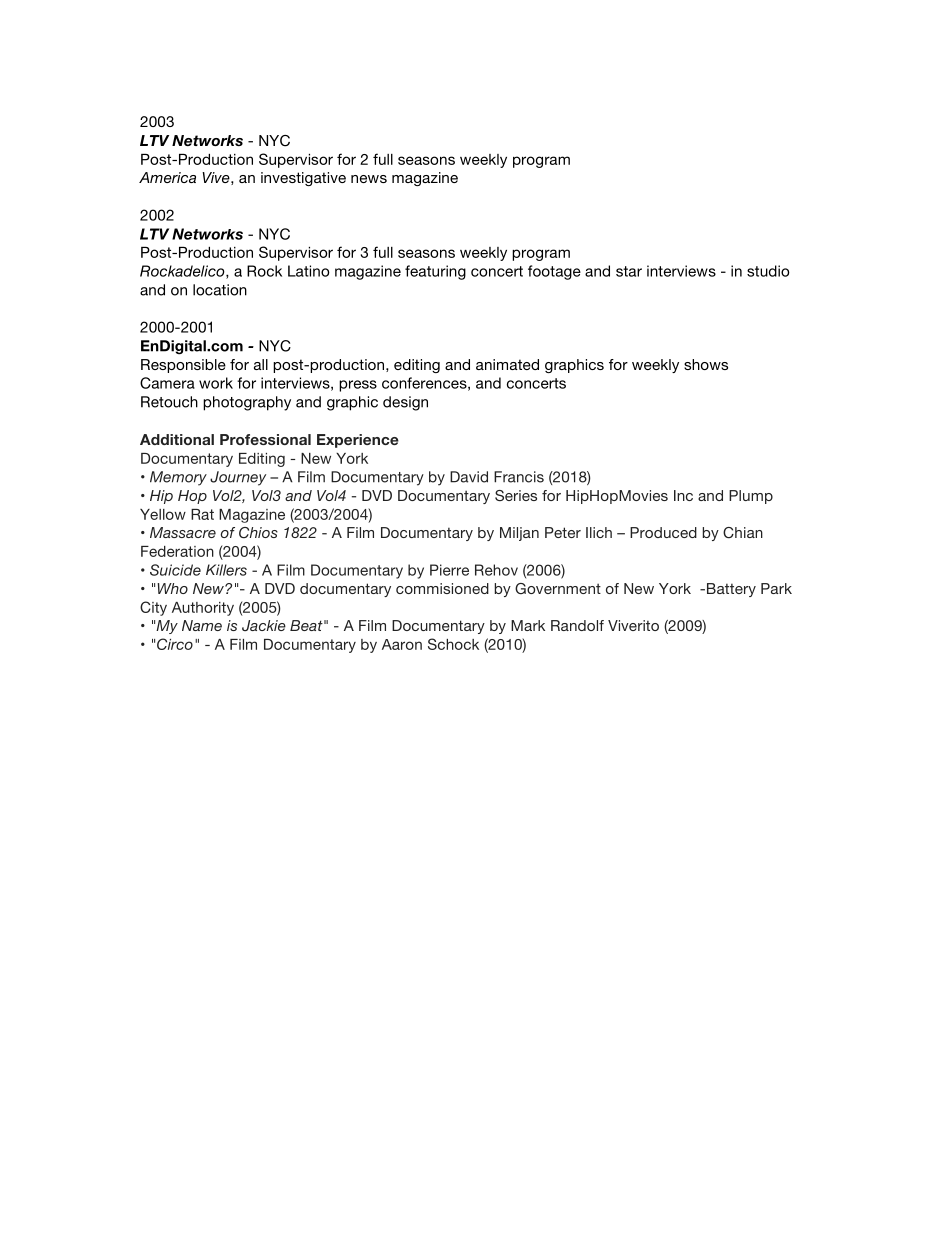  What do you see at coordinates (453, 644) in the image?
I see `Schock` at bounding box center [453, 644].
